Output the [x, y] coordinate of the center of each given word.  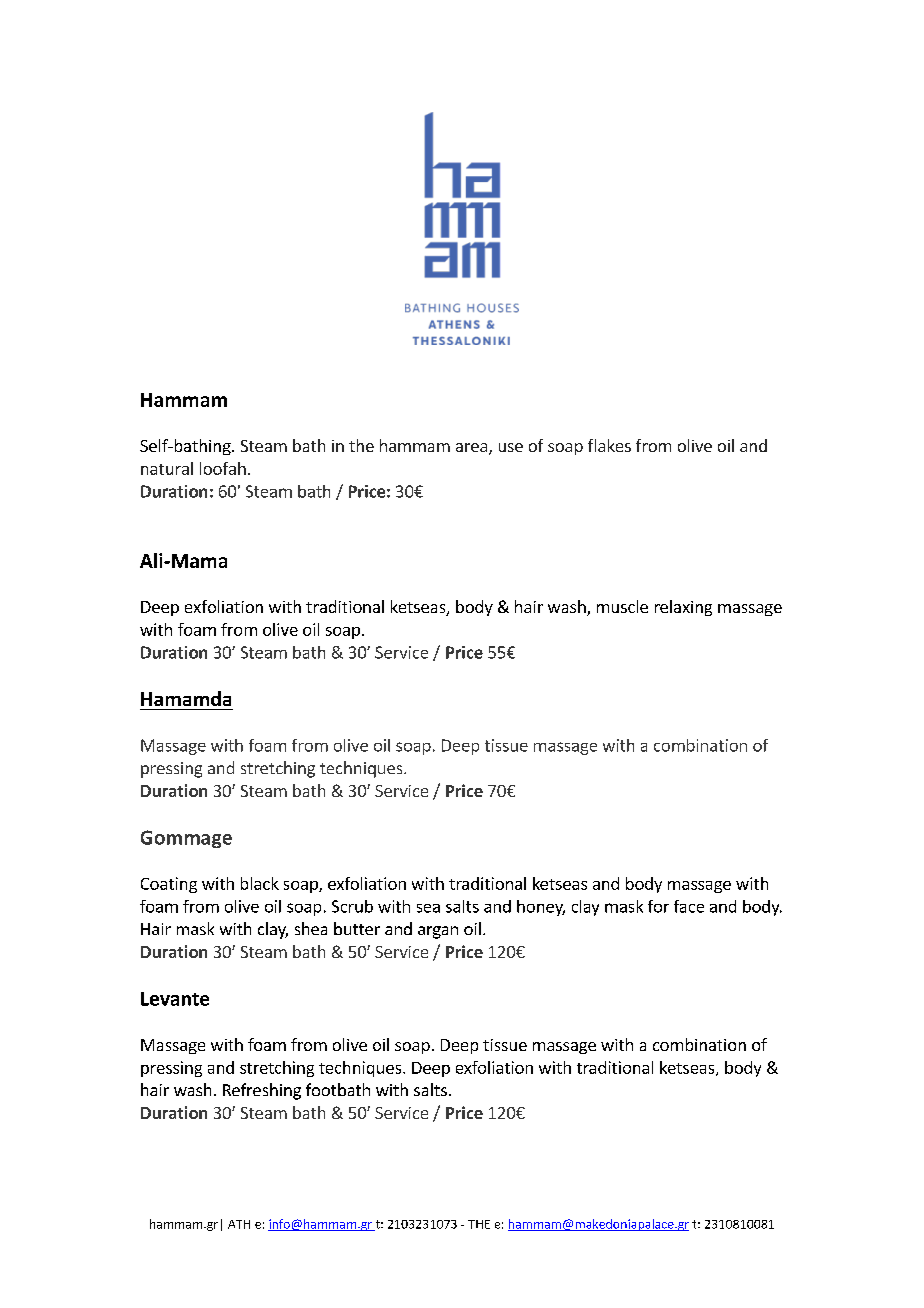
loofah [223, 468]
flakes [609, 445]
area [473, 449]
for [658, 906]
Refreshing [262, 1091]
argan [438, 932]
